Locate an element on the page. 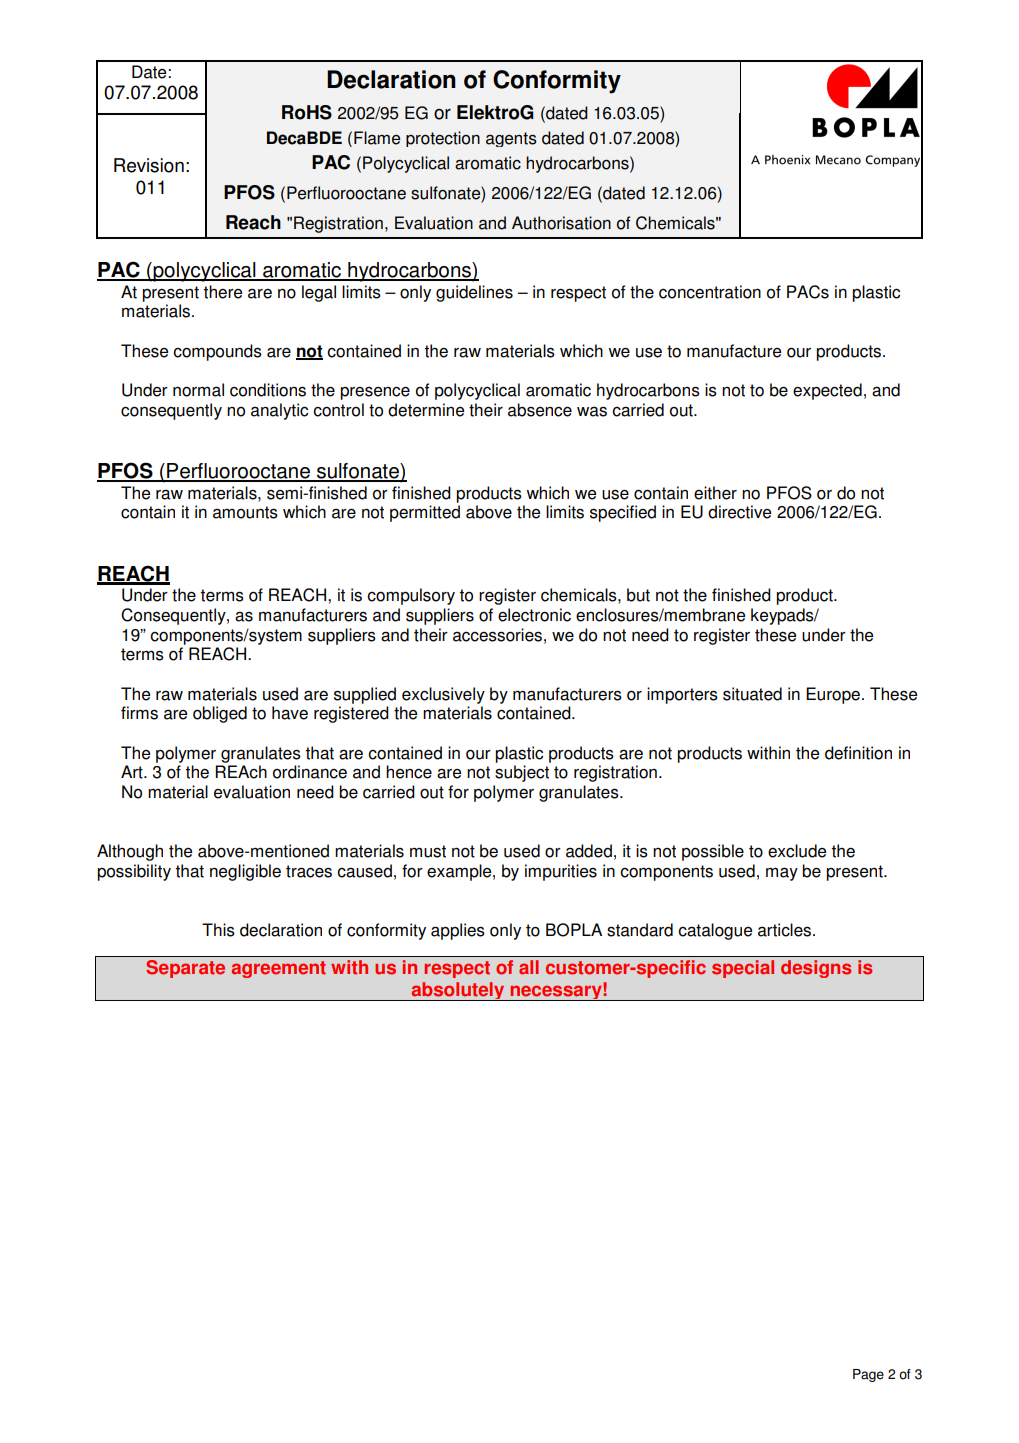 Image resolution: width=1019 pixels, height=1443 pixels. articles is located at coordinates (784, 930).
